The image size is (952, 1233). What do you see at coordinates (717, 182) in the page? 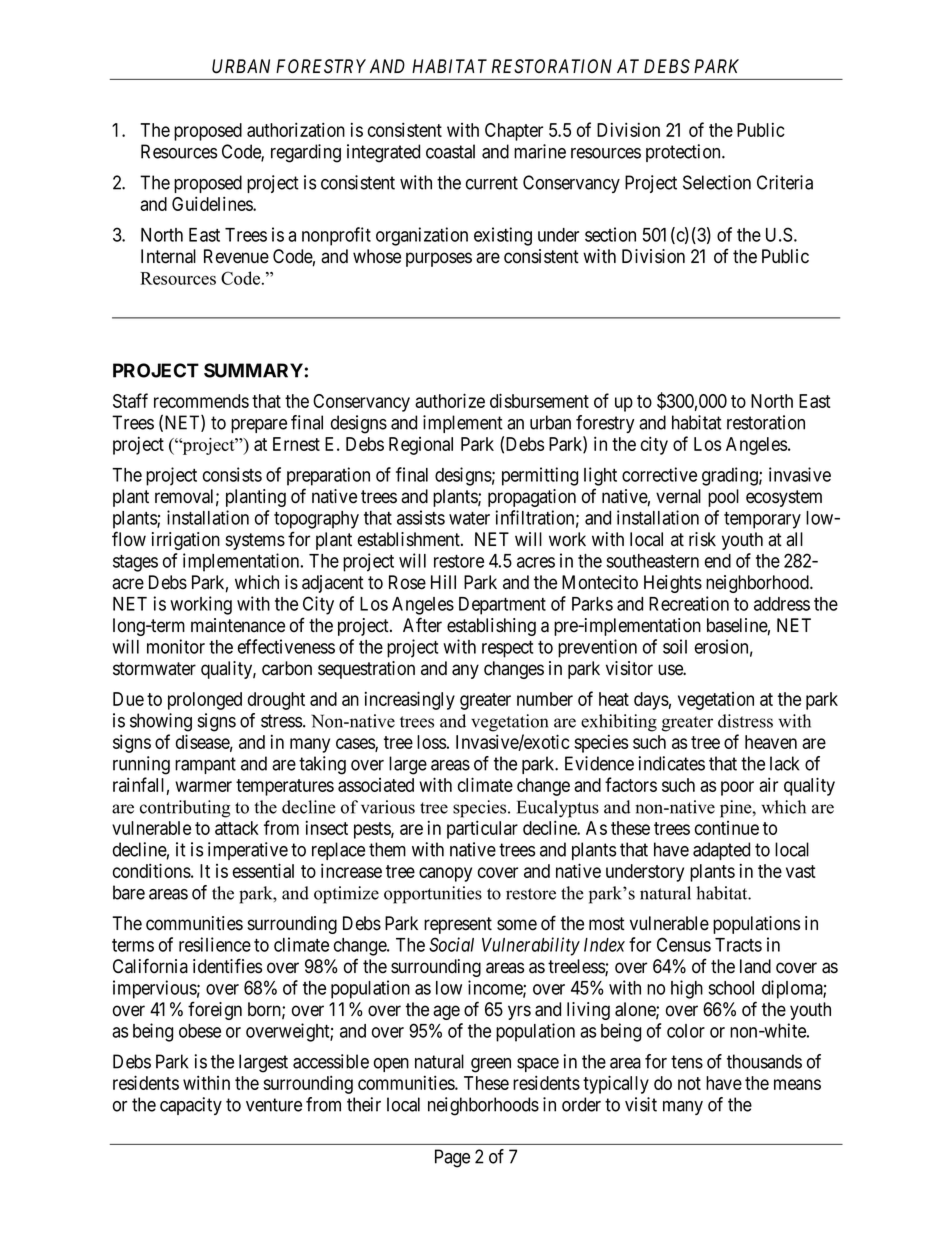
I see `Selection` at bounding box center [717, 182].
